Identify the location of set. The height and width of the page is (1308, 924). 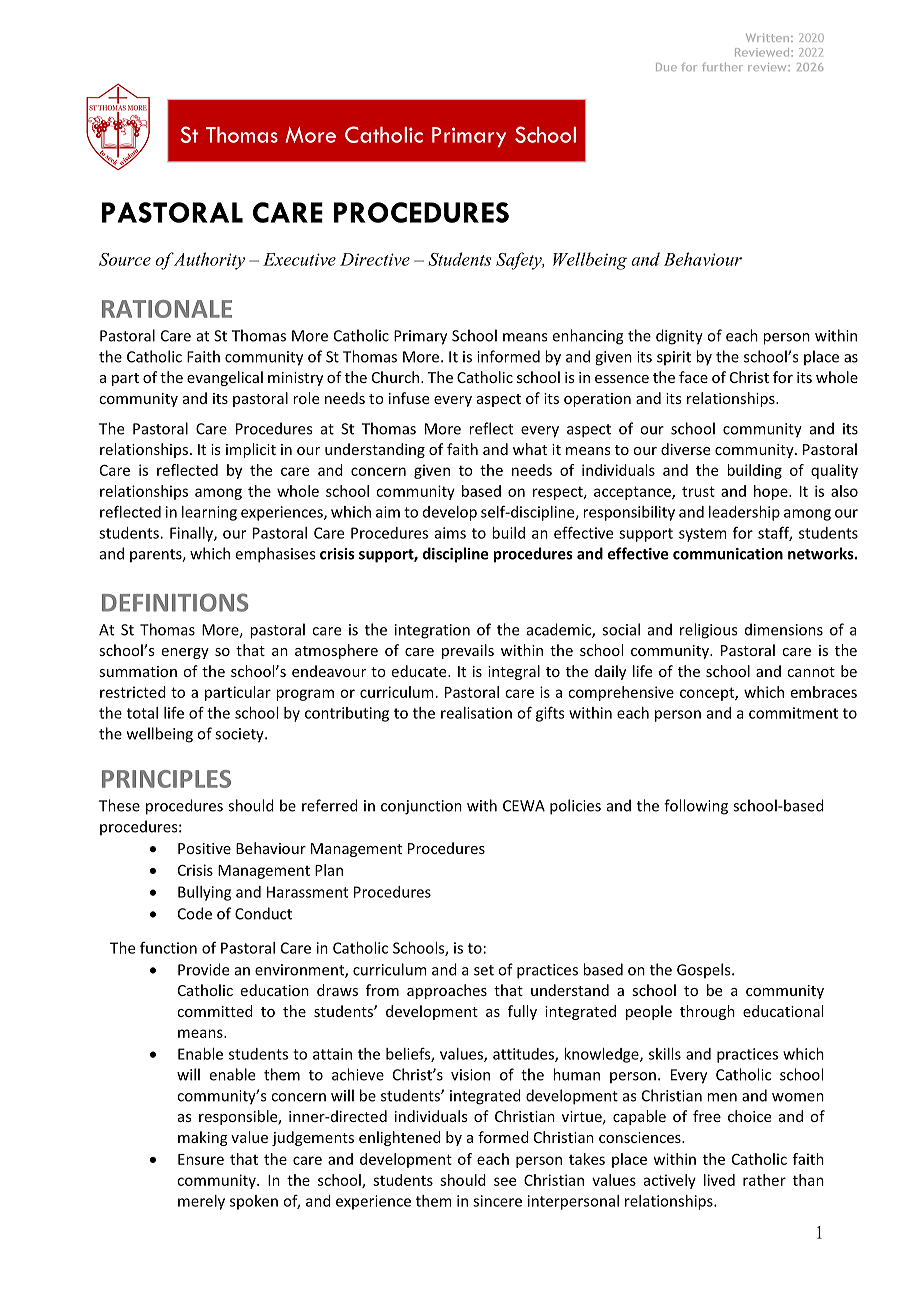
(484, 970).
